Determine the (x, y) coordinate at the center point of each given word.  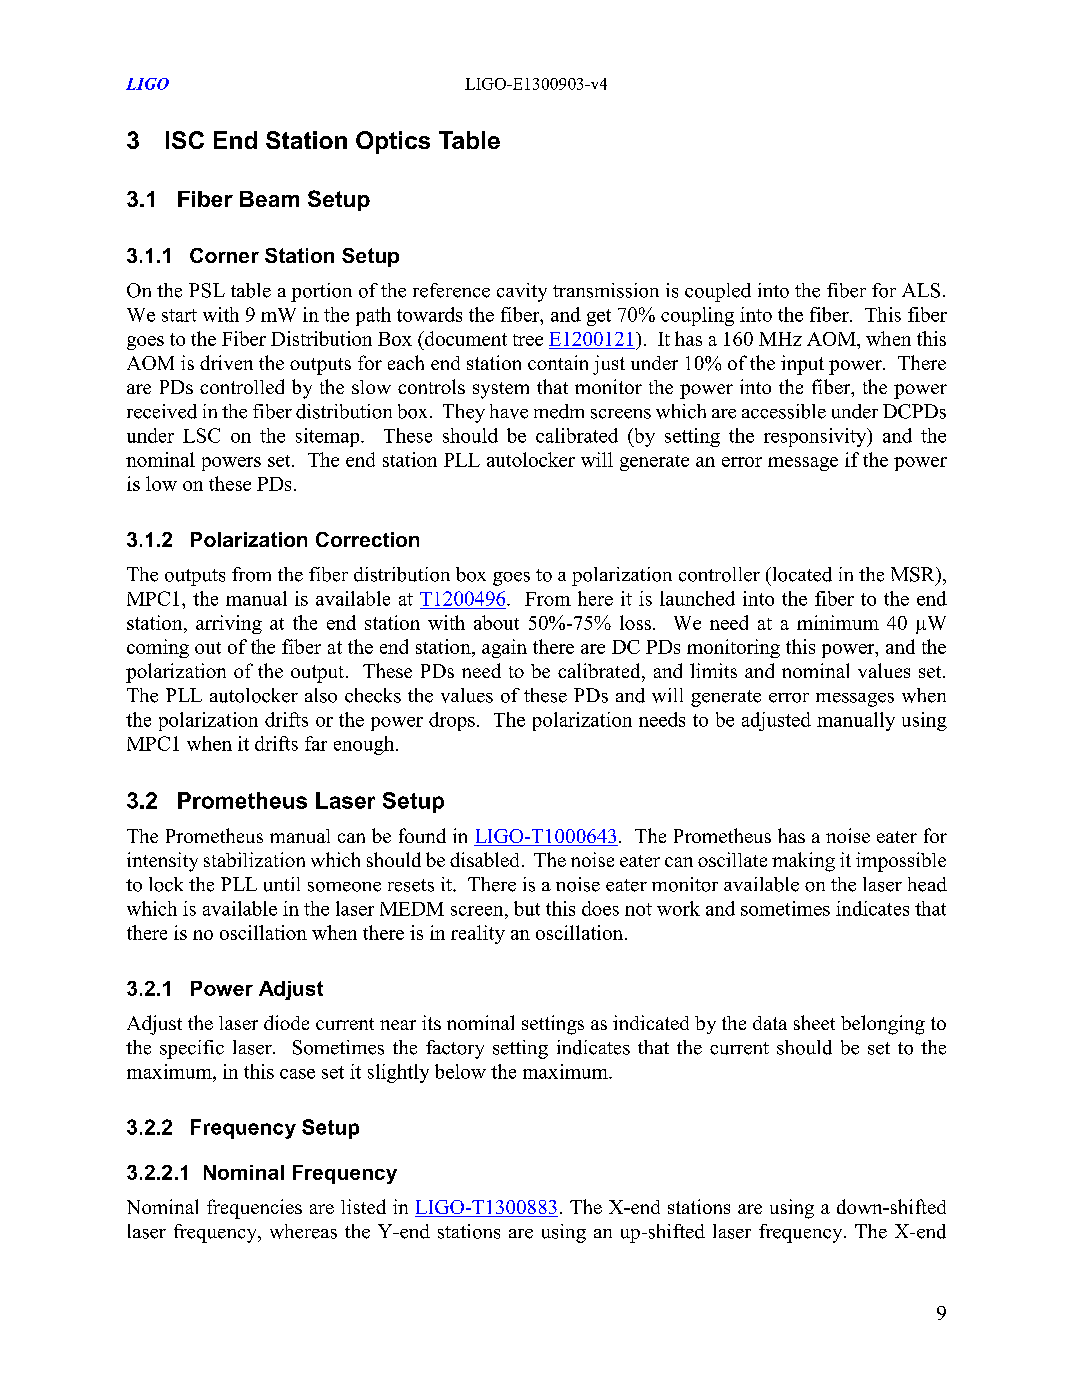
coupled (718, 292)
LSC (201, 435)
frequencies (254, 1209)
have (509, 411)
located (801, 574)
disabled (484, 859)
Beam (269, 199)
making (803, 862)
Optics (393, 142)
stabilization (254, 859)
